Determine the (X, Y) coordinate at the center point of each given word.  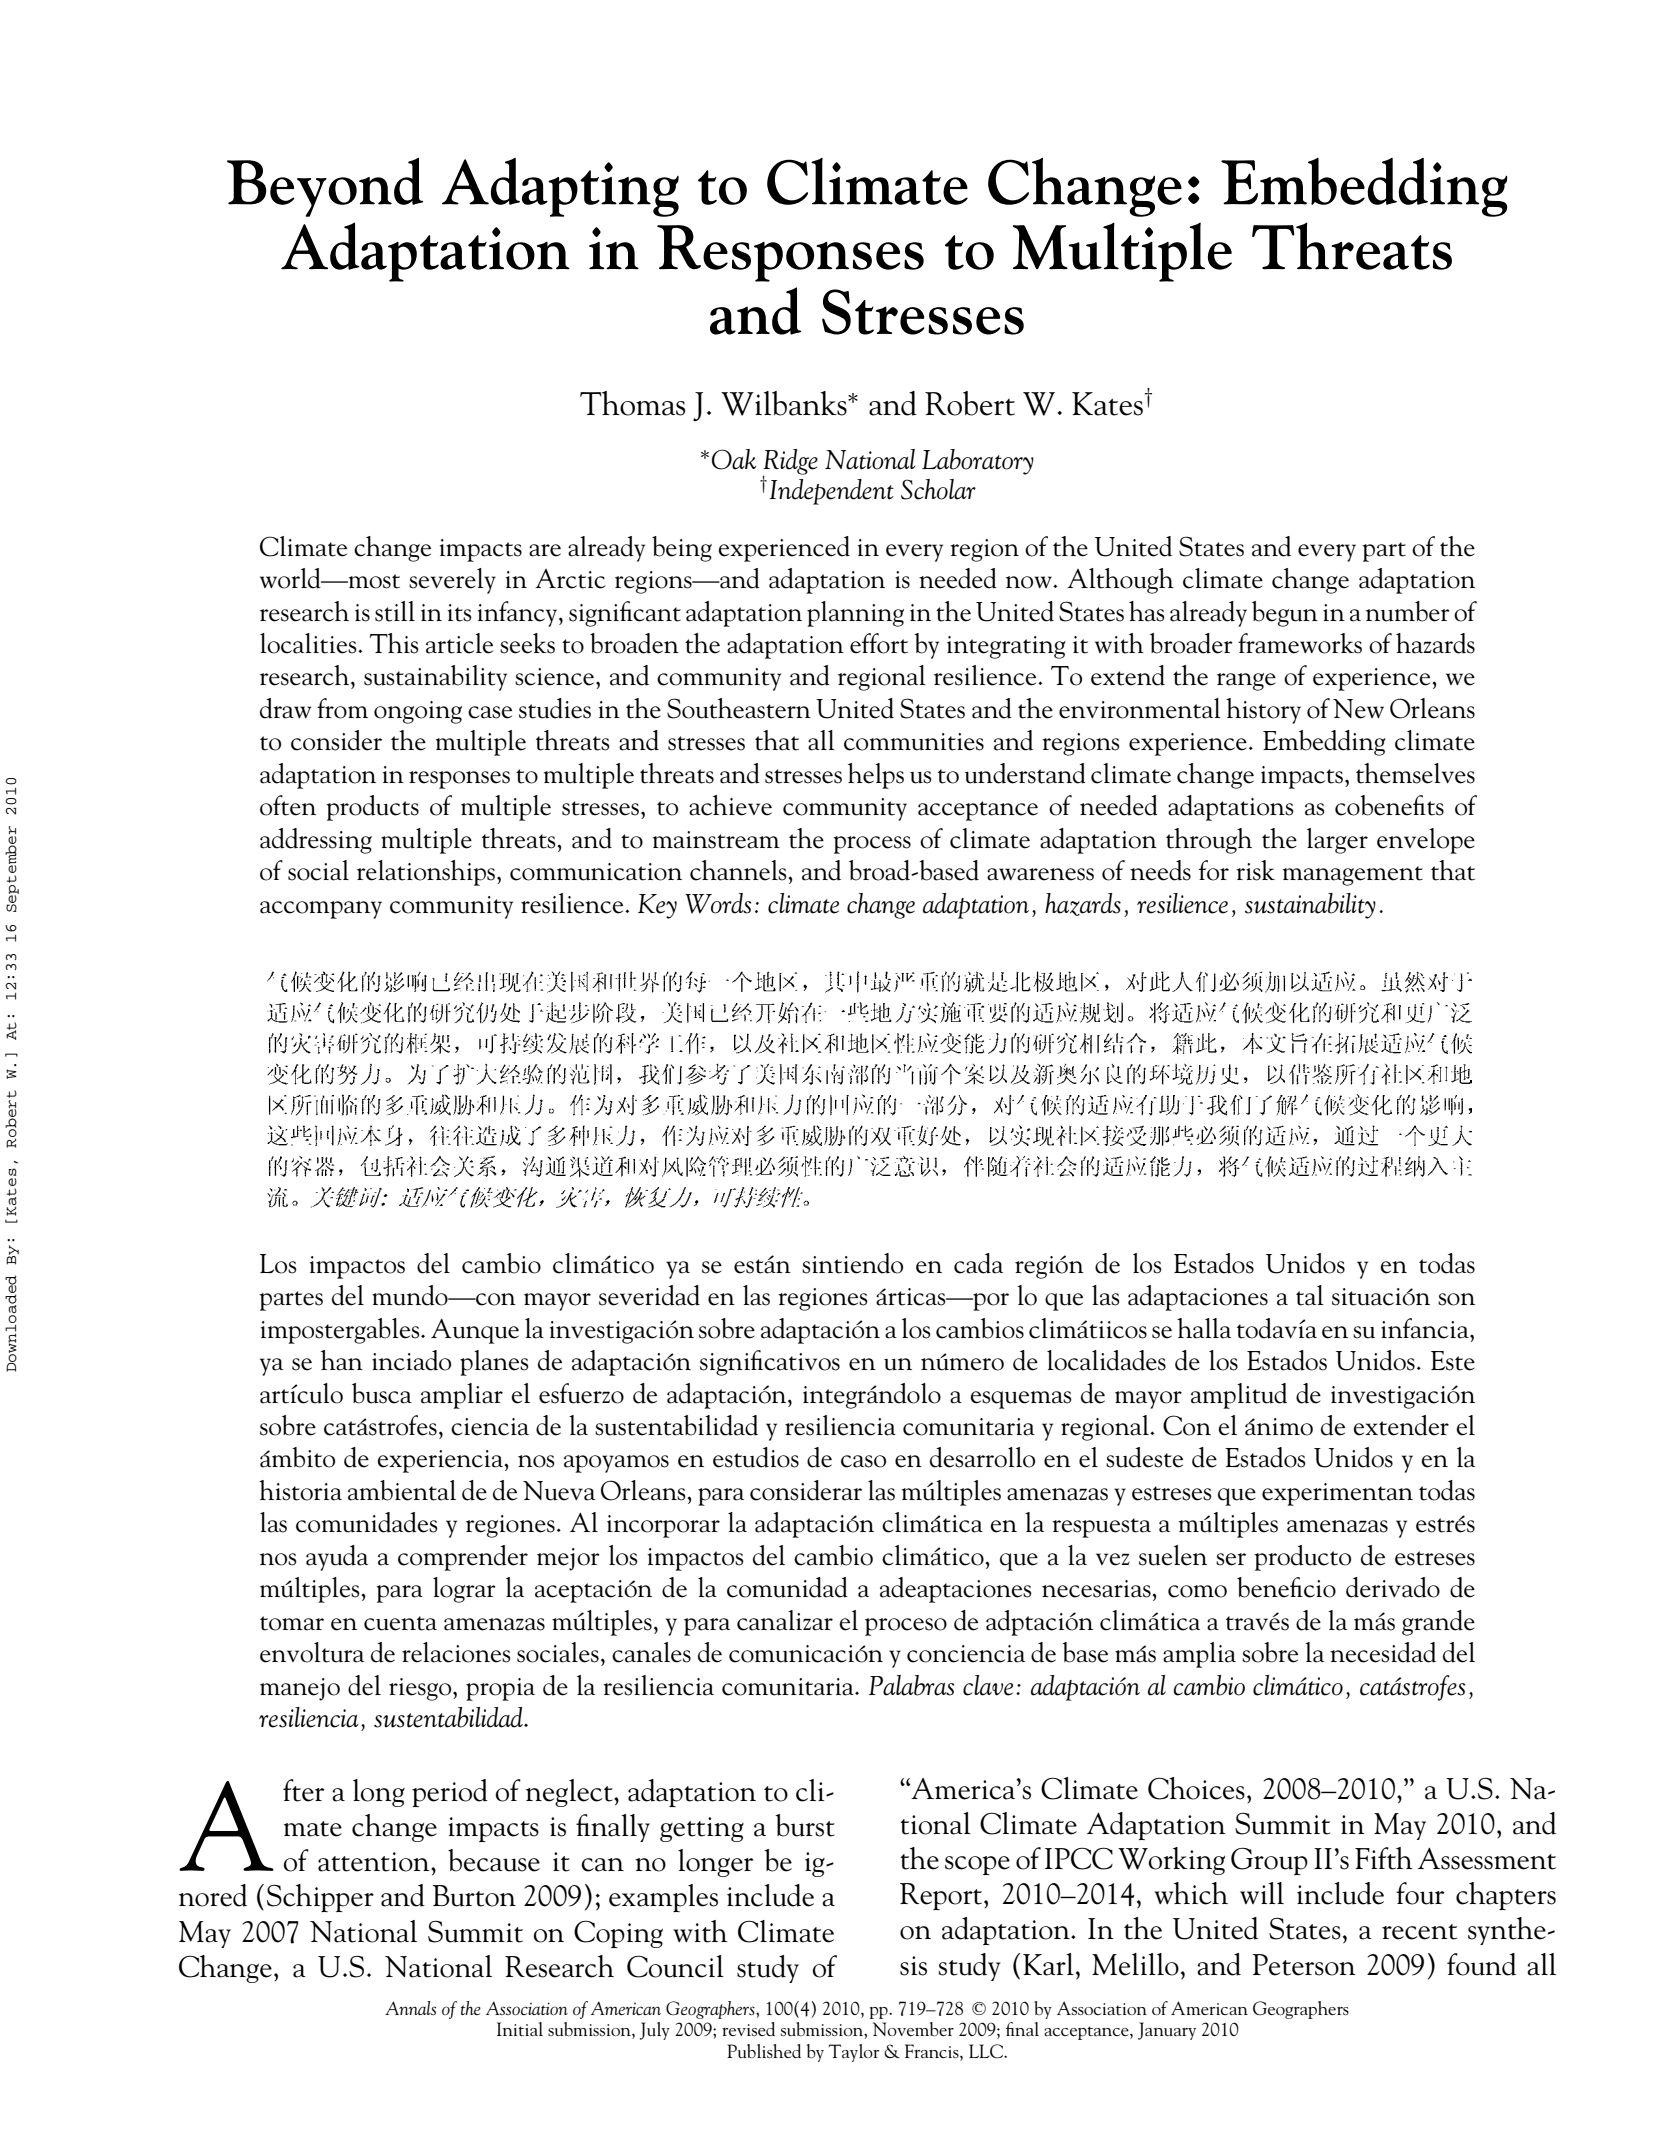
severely (452, 581)
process (872, 845)
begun (1285, 614)
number (1408, 611)
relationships (427, 873)
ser (1231, 1559)
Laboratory (978, 462)
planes (494, 1363)
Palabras (911, 1685)
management (1353, 876)
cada (978, 1263)
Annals (410, 2008)
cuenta (400, 1623)
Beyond (325, 187)
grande (1438, 1623)
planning (855, 614)
